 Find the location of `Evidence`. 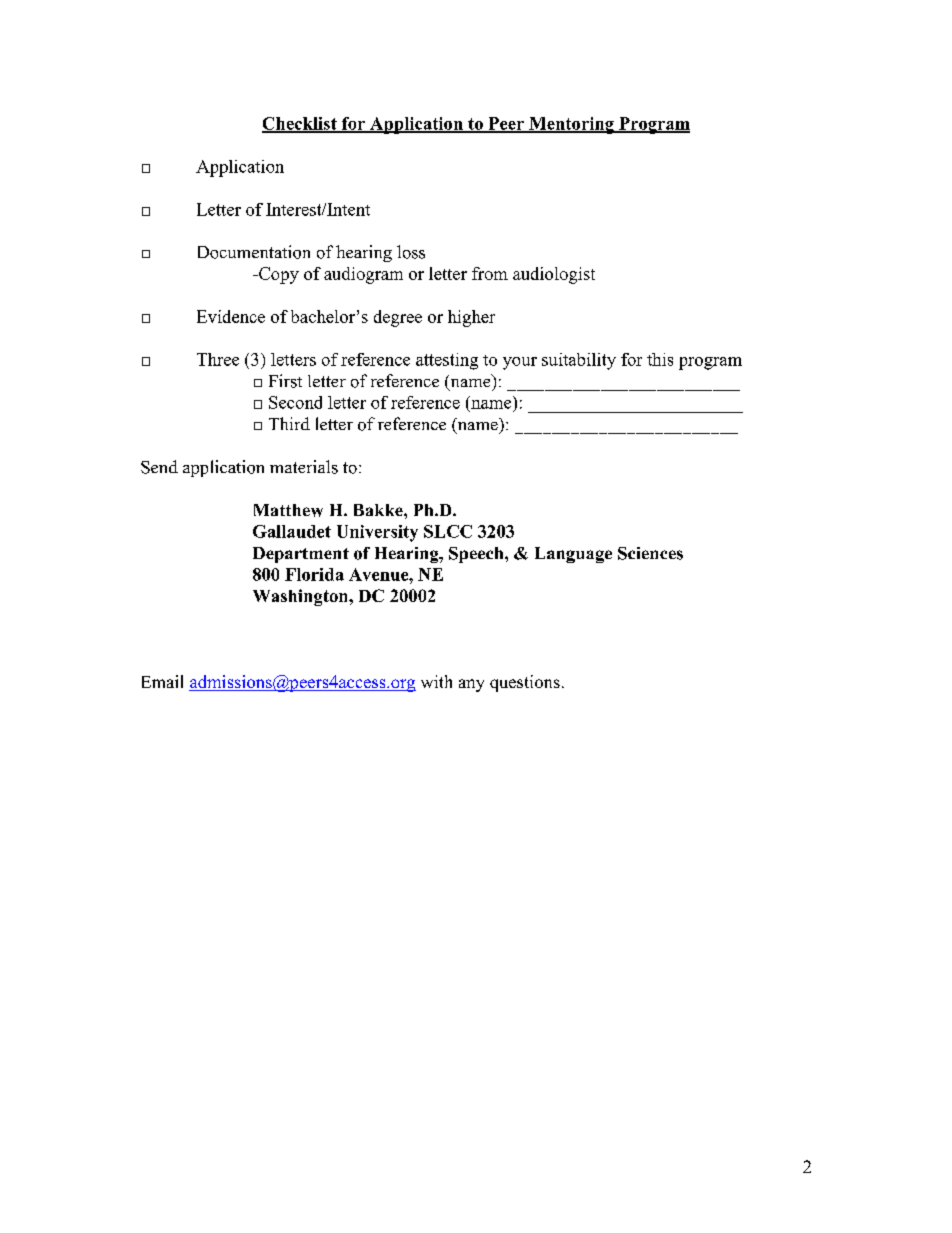

Evidence is located at coordinates (231, 316).
